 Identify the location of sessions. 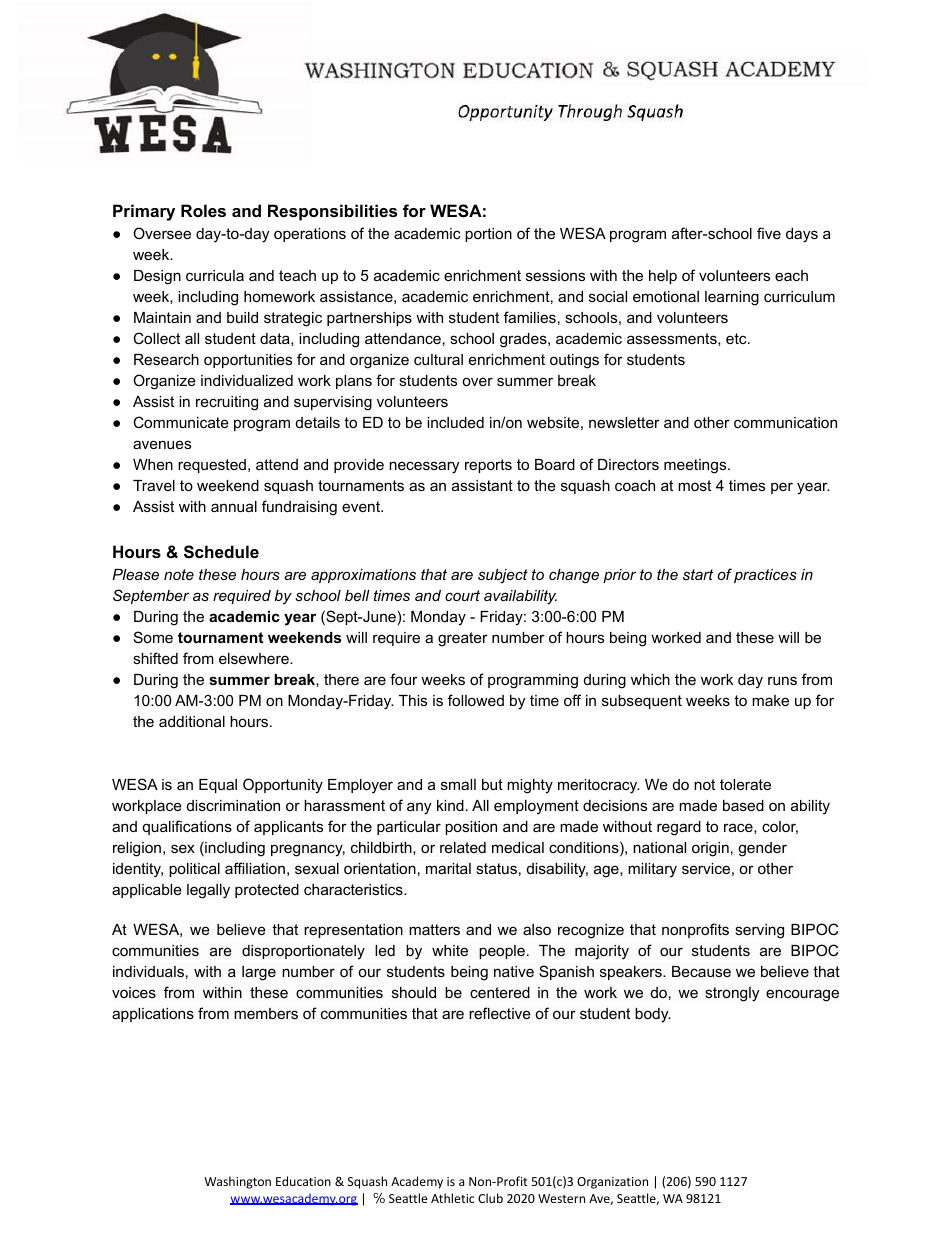
(555, 275).
